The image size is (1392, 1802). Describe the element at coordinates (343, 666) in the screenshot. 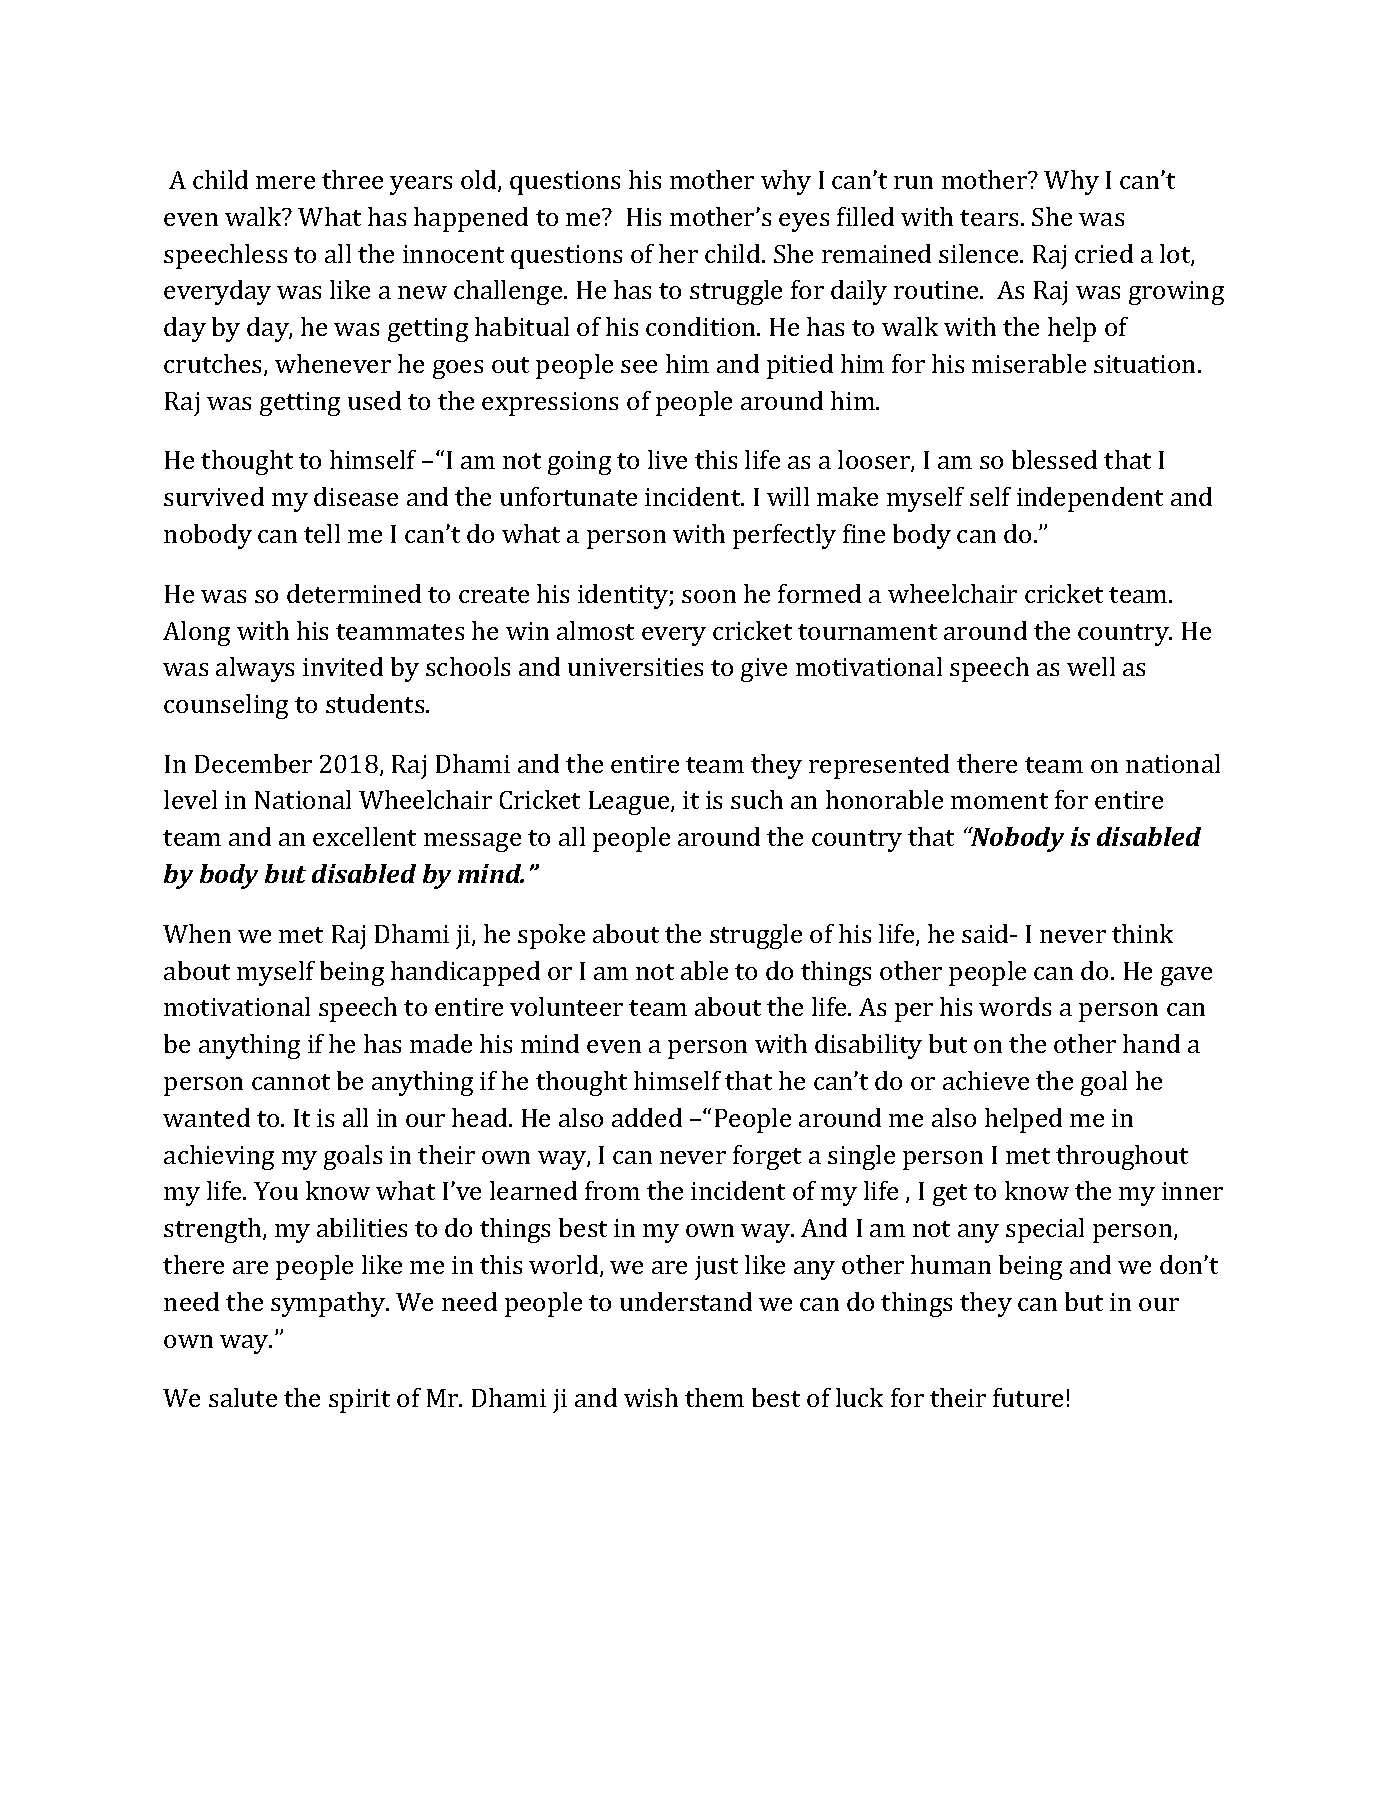

I see `invited` at that location.
